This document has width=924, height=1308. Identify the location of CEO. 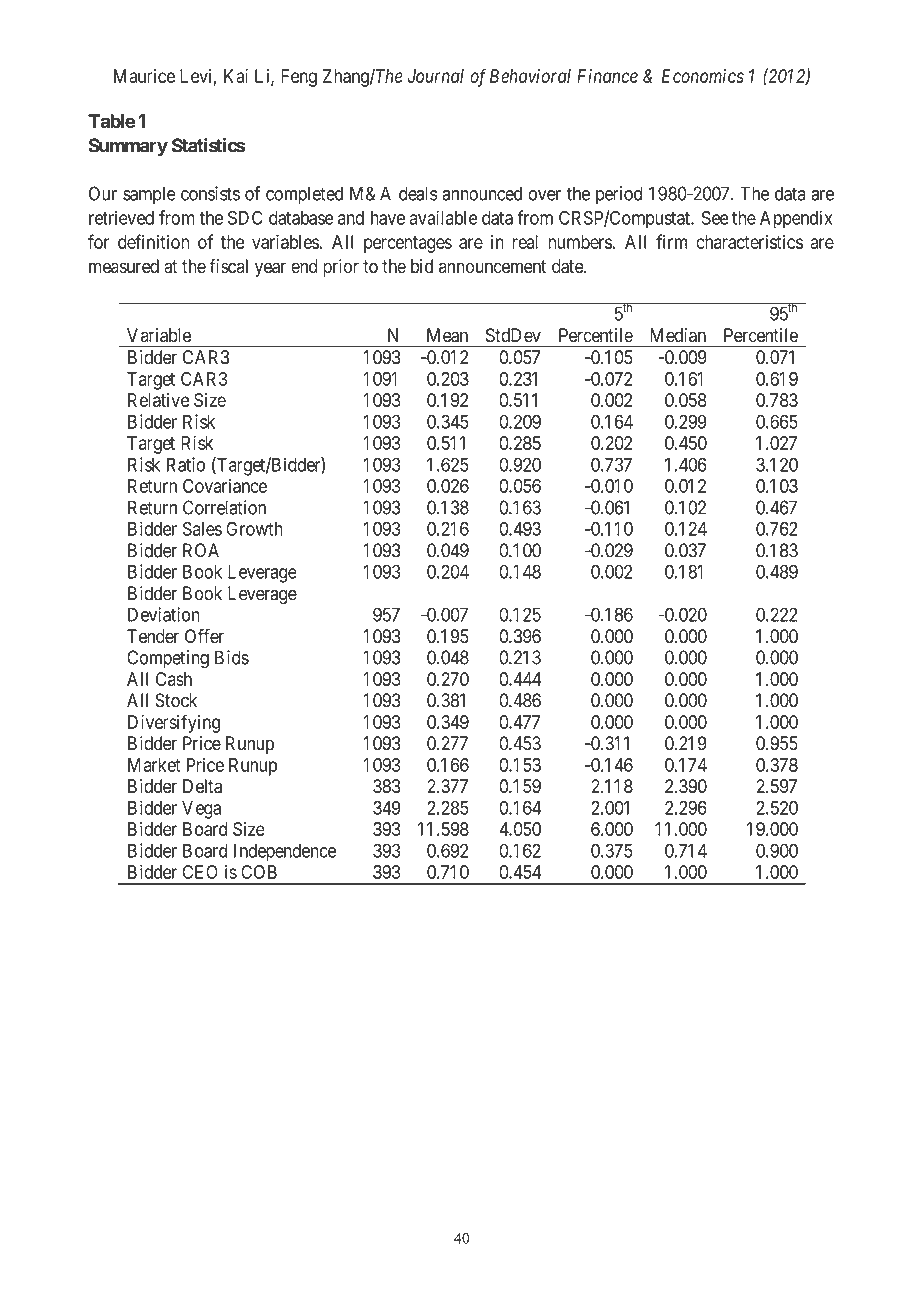
(200, 872).
